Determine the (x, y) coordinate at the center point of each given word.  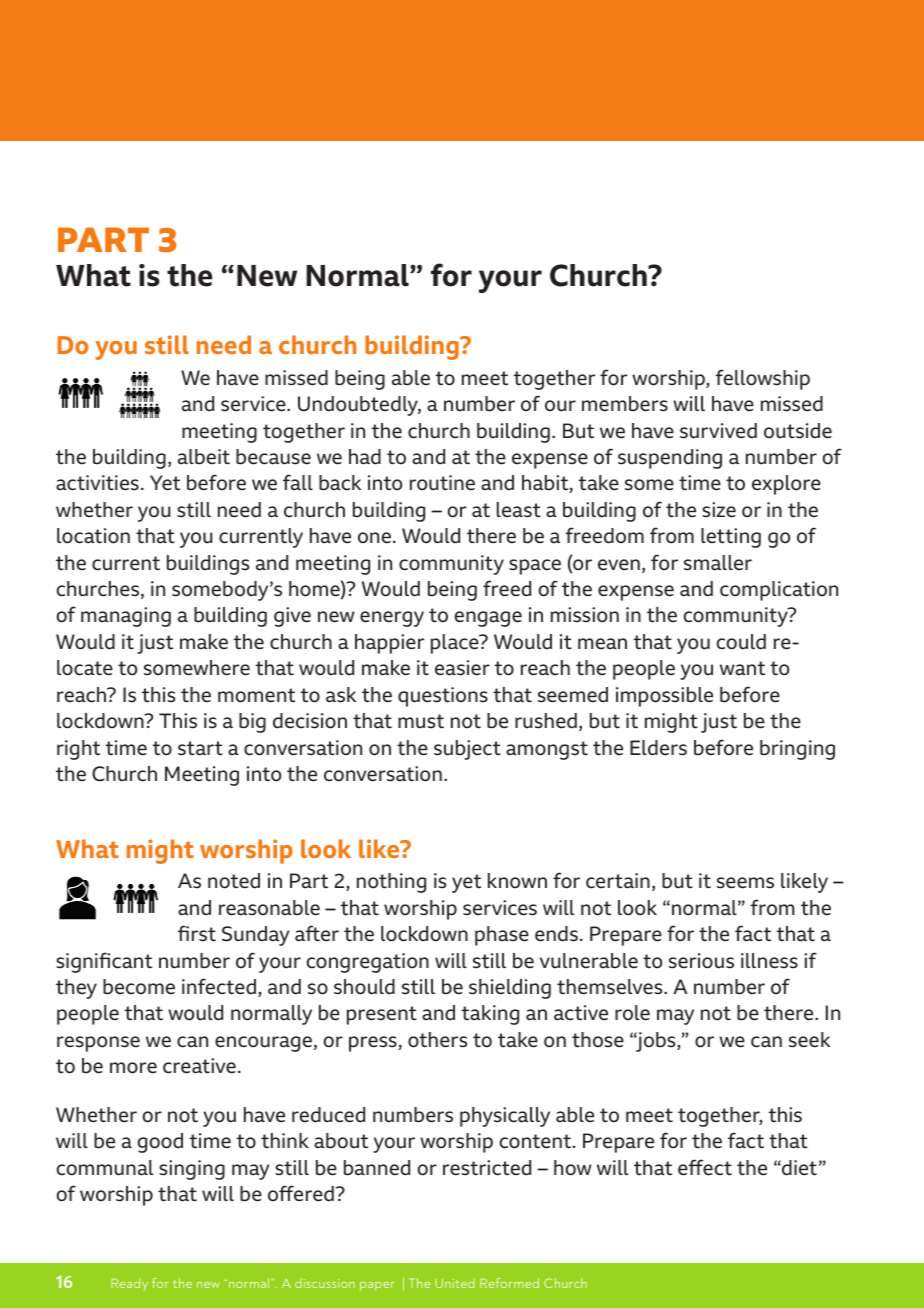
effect (705, 1167)
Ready (130, 1284)
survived (718, 431)
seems (745, 883)
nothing (391, 883)
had (365, 457)
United (455, 1283)
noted (234, 881)
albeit (204, 457)
